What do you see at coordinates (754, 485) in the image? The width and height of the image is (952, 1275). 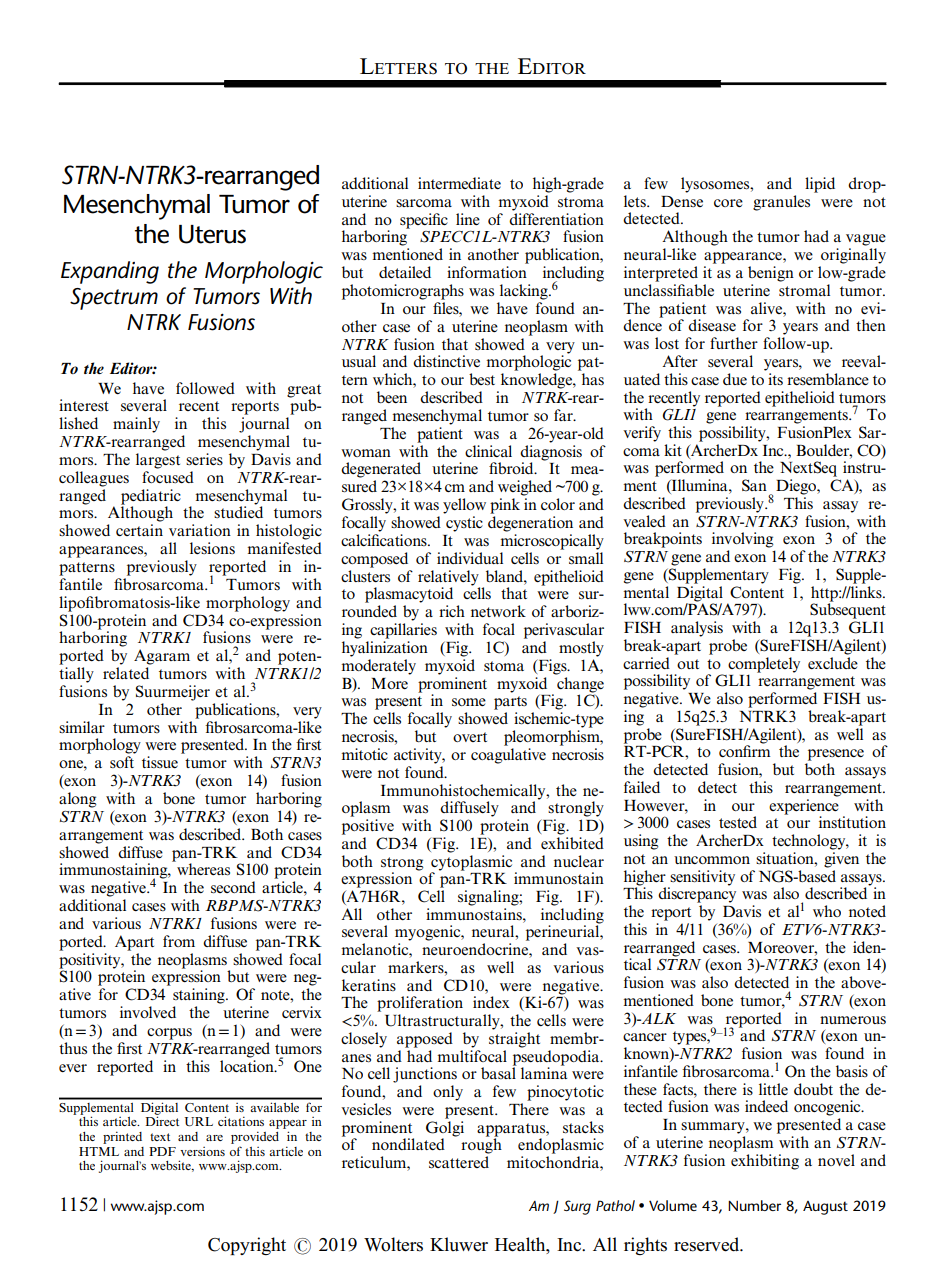 I see `San` at bounding box center [754, 485].
